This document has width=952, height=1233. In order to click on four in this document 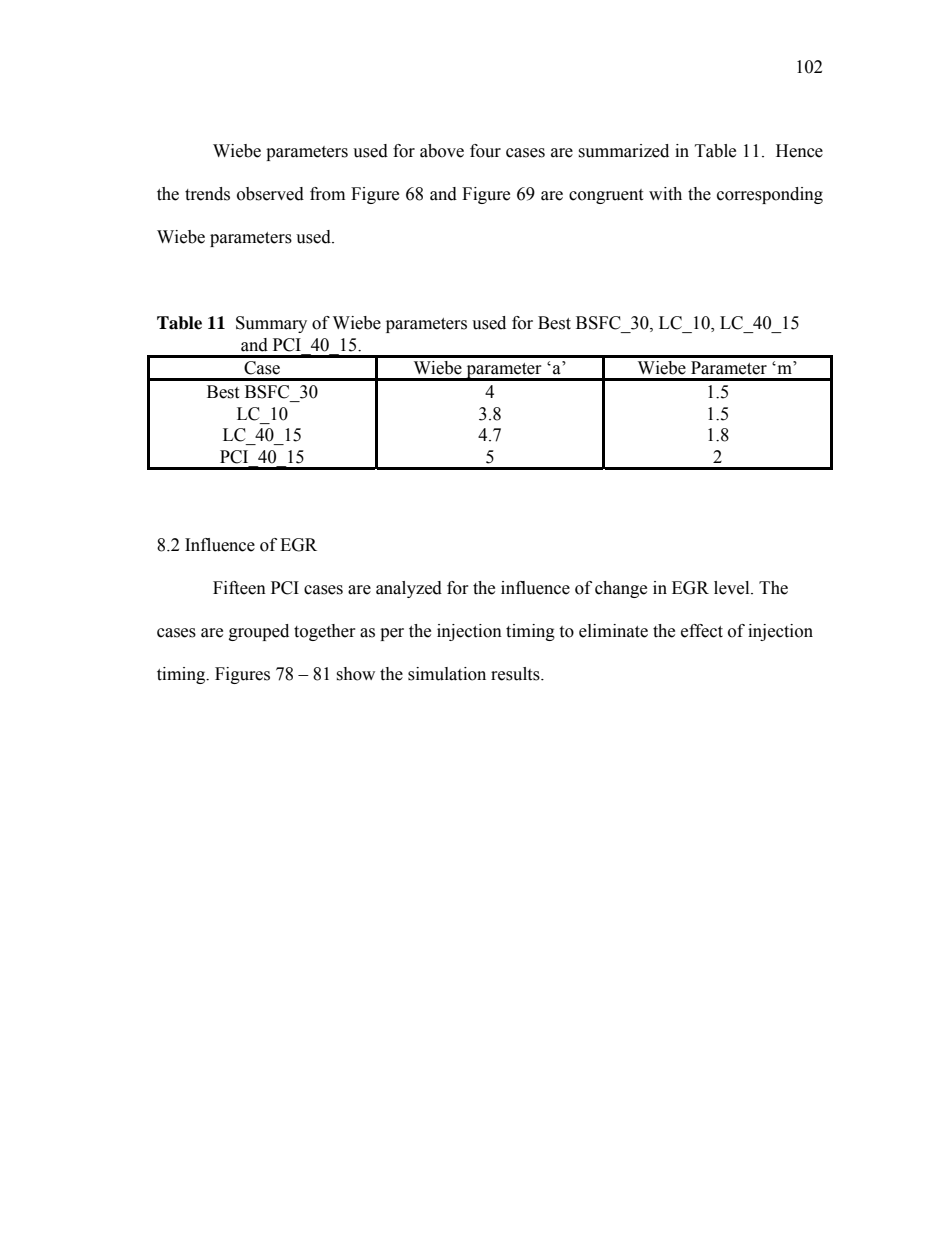, I will do `click(485, 151)`.
